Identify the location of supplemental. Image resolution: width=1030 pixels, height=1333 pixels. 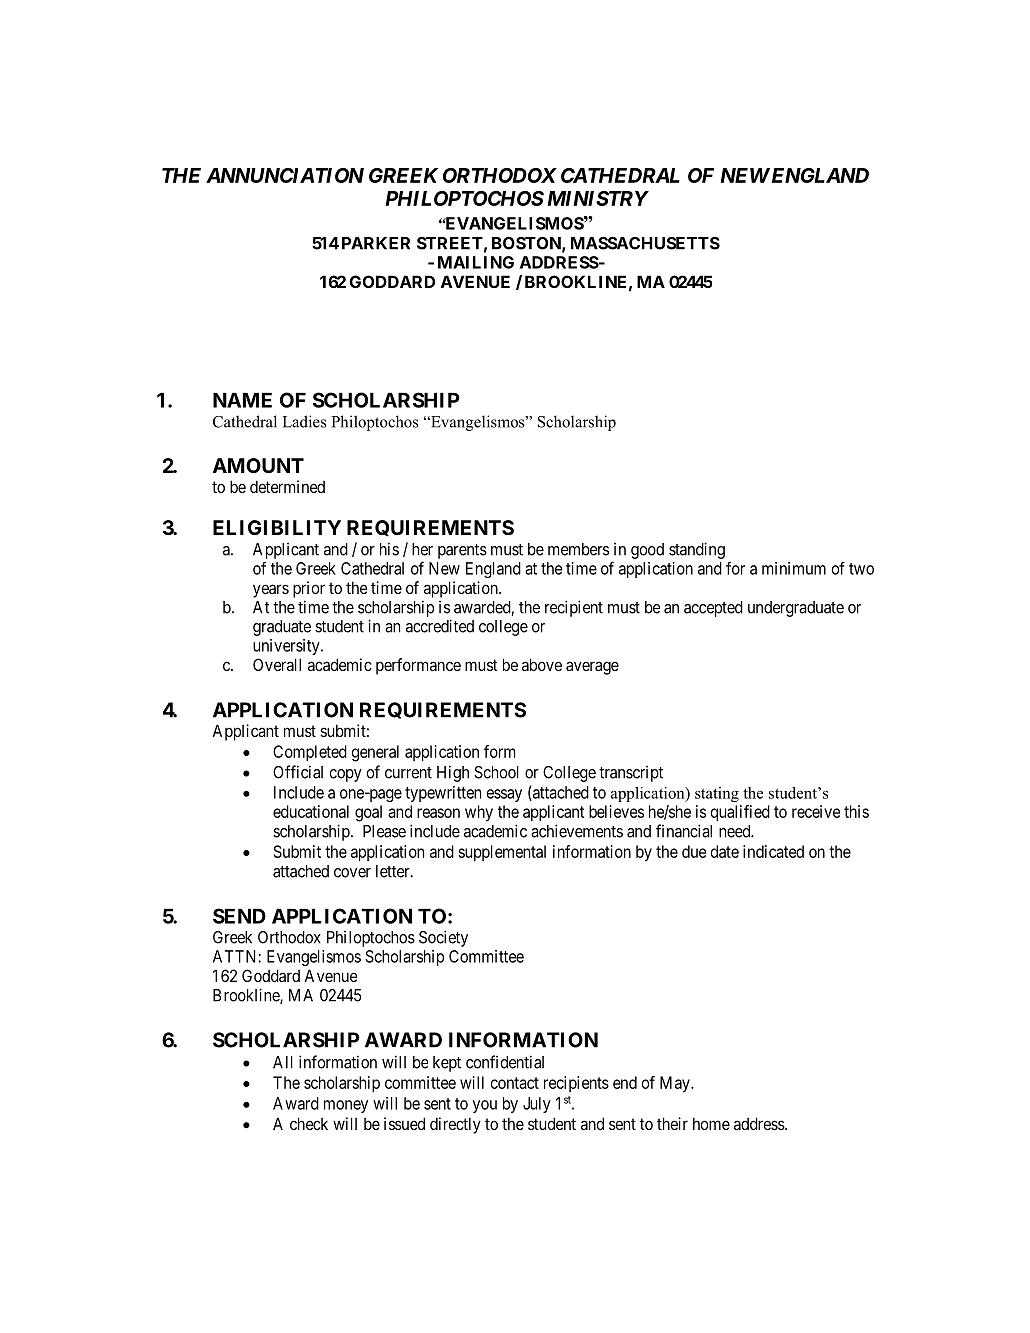
(502, 853).
